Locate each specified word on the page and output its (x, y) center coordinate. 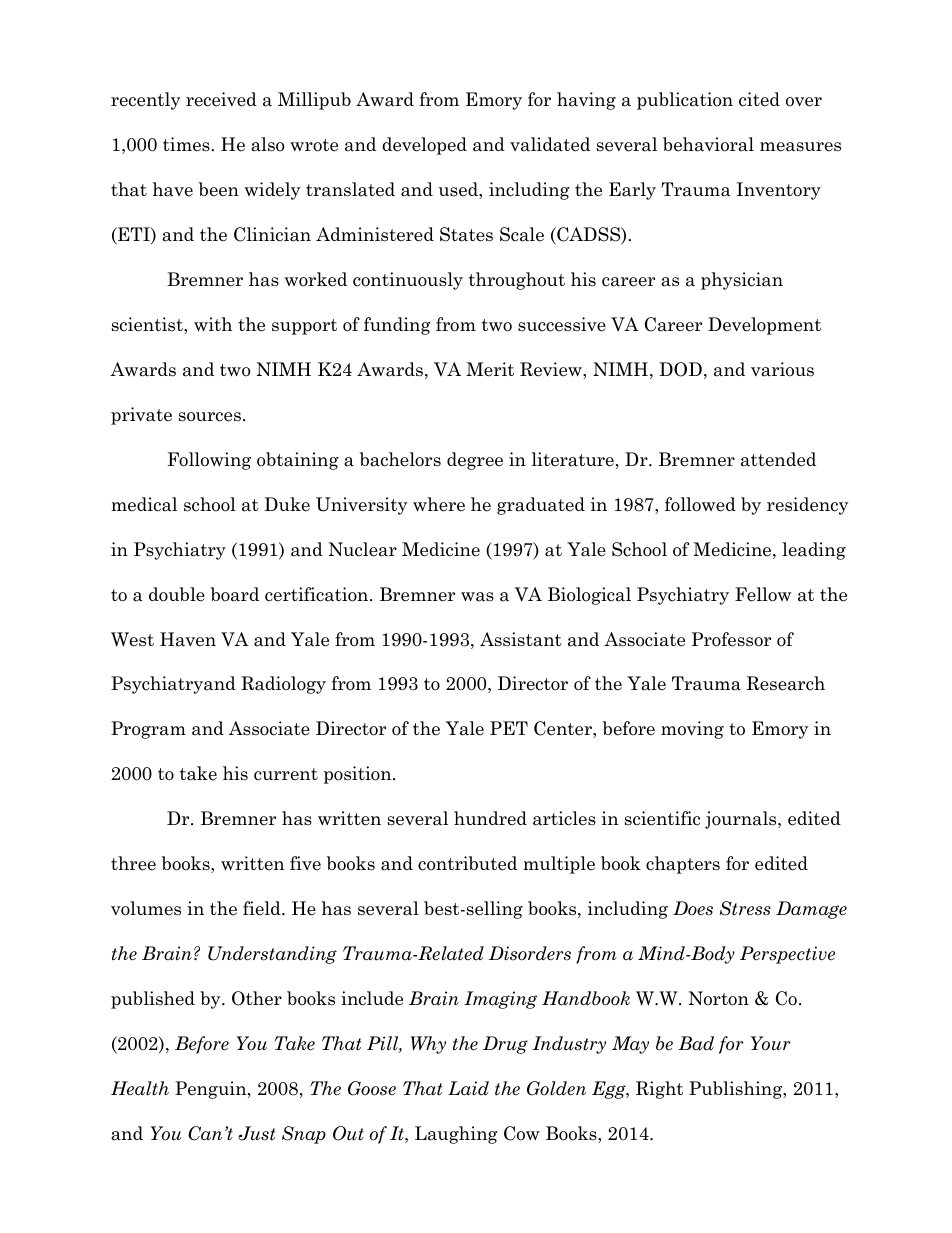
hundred (490, 818)
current (286, 774)
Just (256, 1133)
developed (424, 146)
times (186, 144)
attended (778, 459)
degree (475, 461)
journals (742, 820)
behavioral (708, 144)
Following (209, 461)
